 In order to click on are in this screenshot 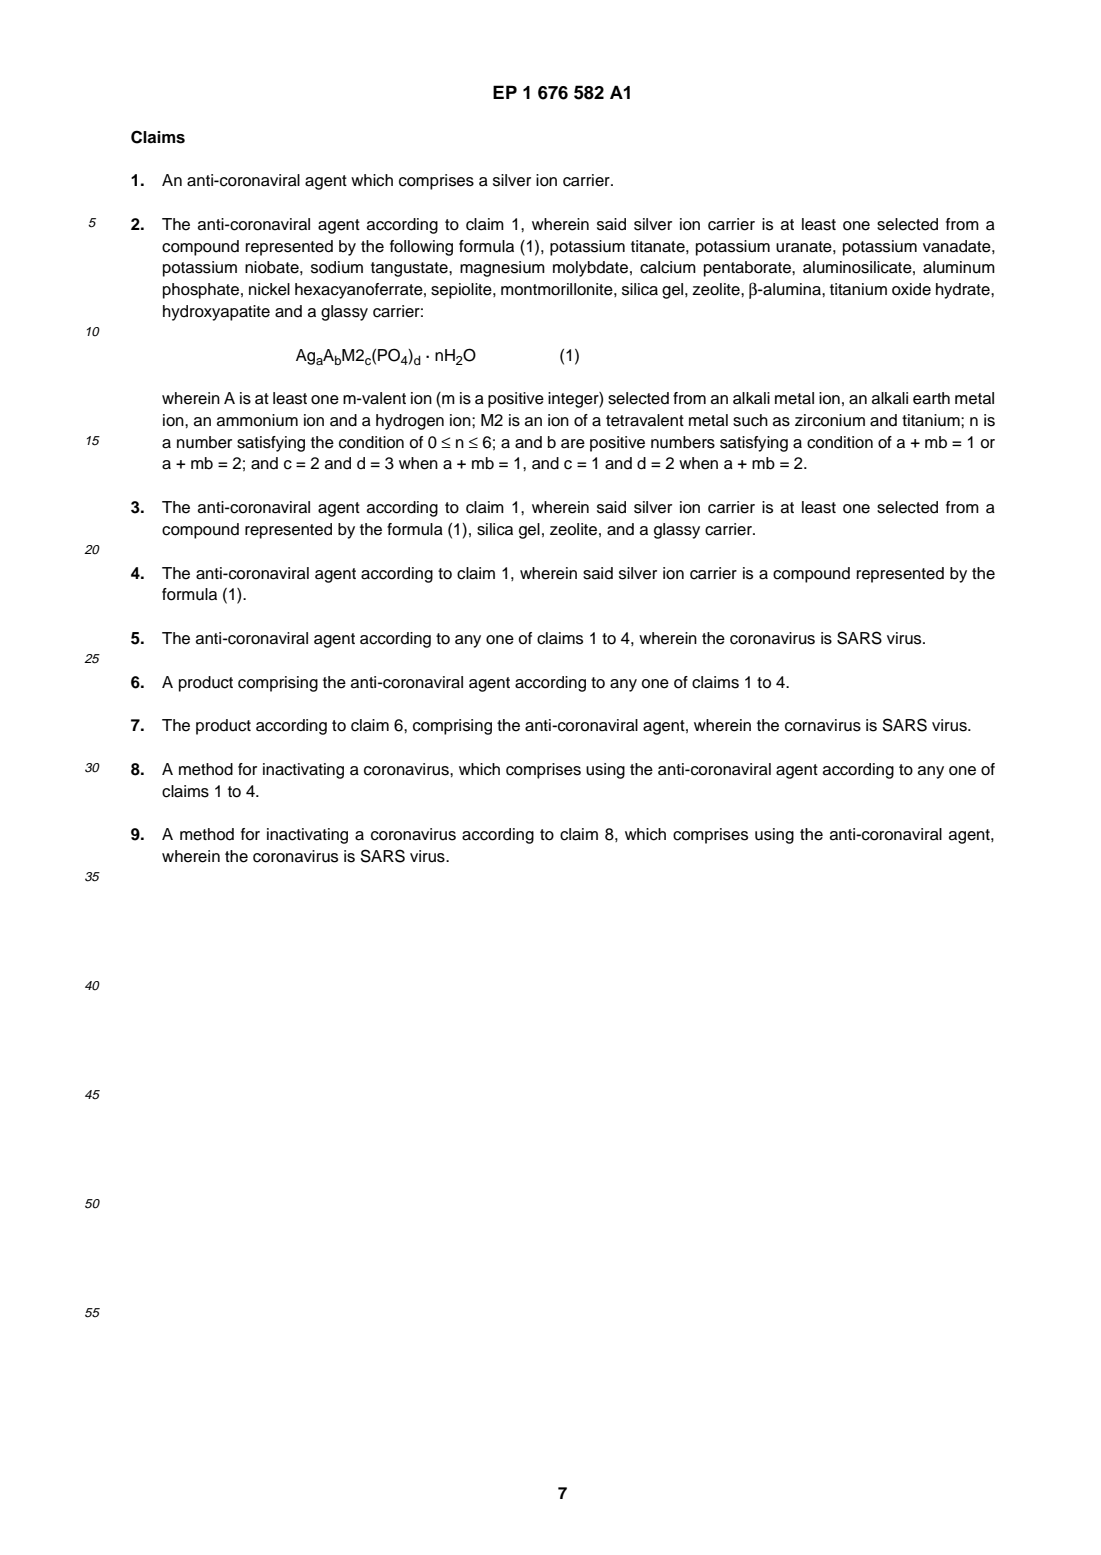, I will do `click(573, 444)`.
